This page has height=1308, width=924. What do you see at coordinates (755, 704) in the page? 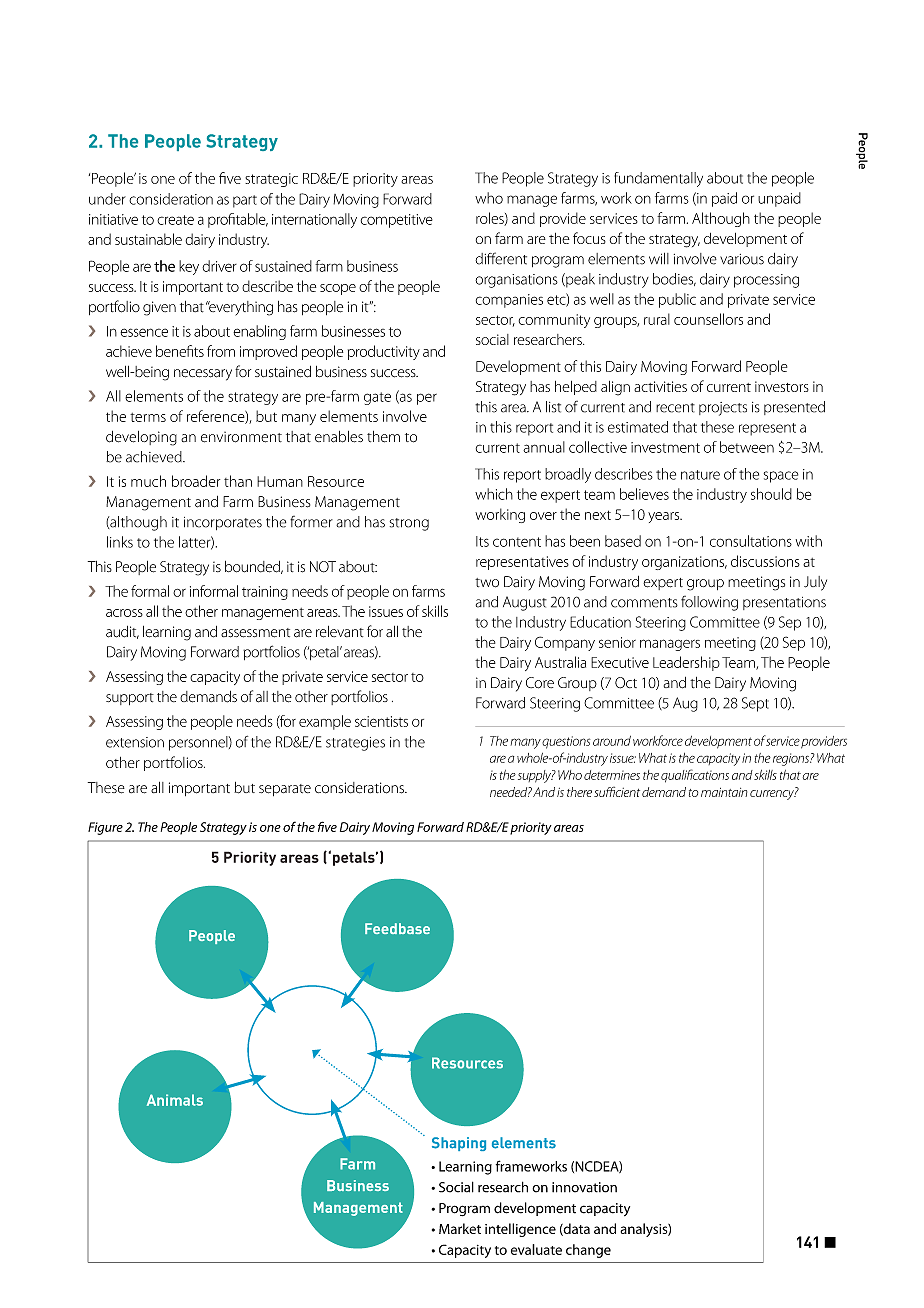
I see `Sept` at bounding box center [755, 704].
